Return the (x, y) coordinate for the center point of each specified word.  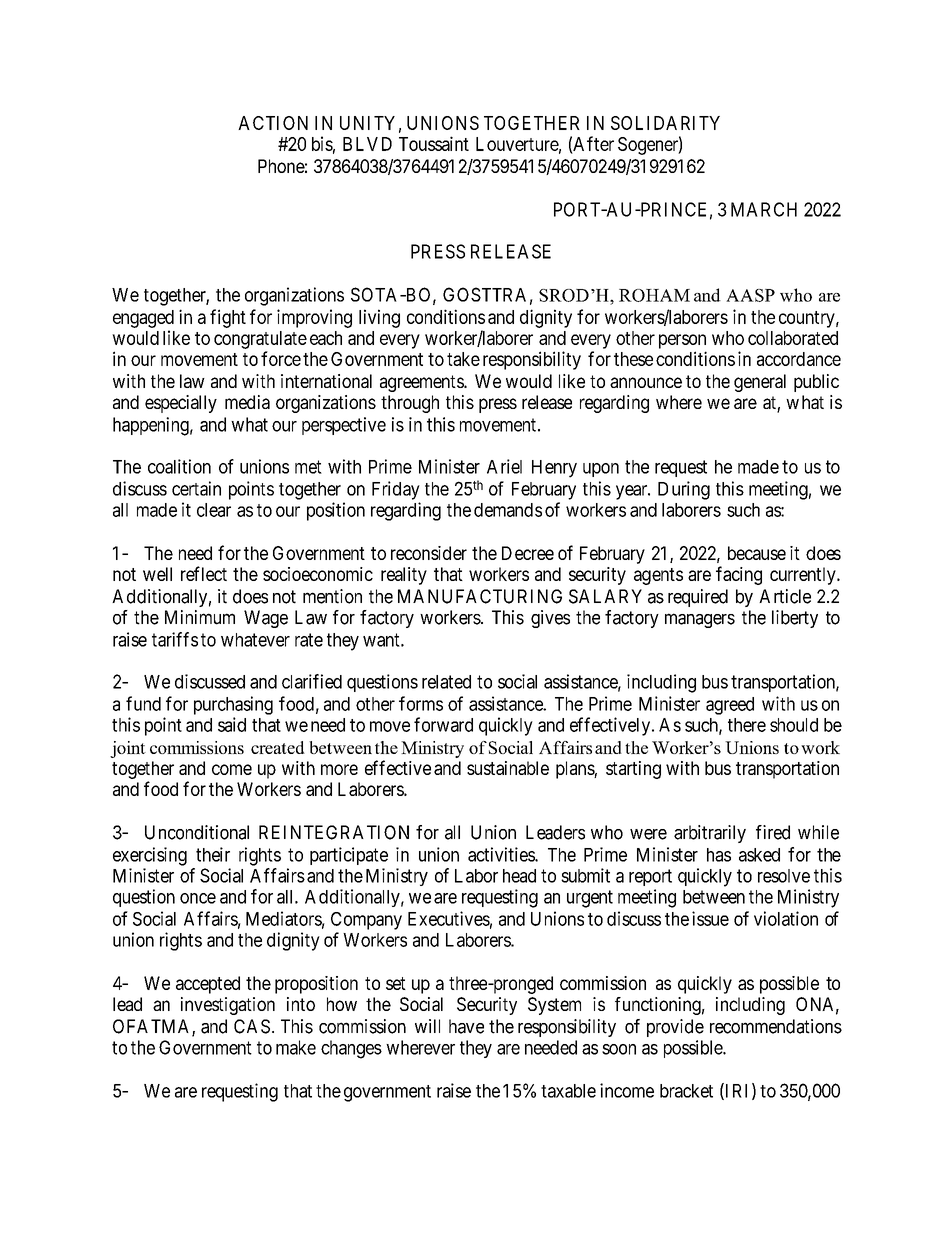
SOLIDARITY (665, 123)
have (466, 1026)
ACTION (273, 123)
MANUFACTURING (480, 596)
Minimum (200, 617)
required (698, 598)
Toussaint (434, 143)
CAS (252, 1026)
